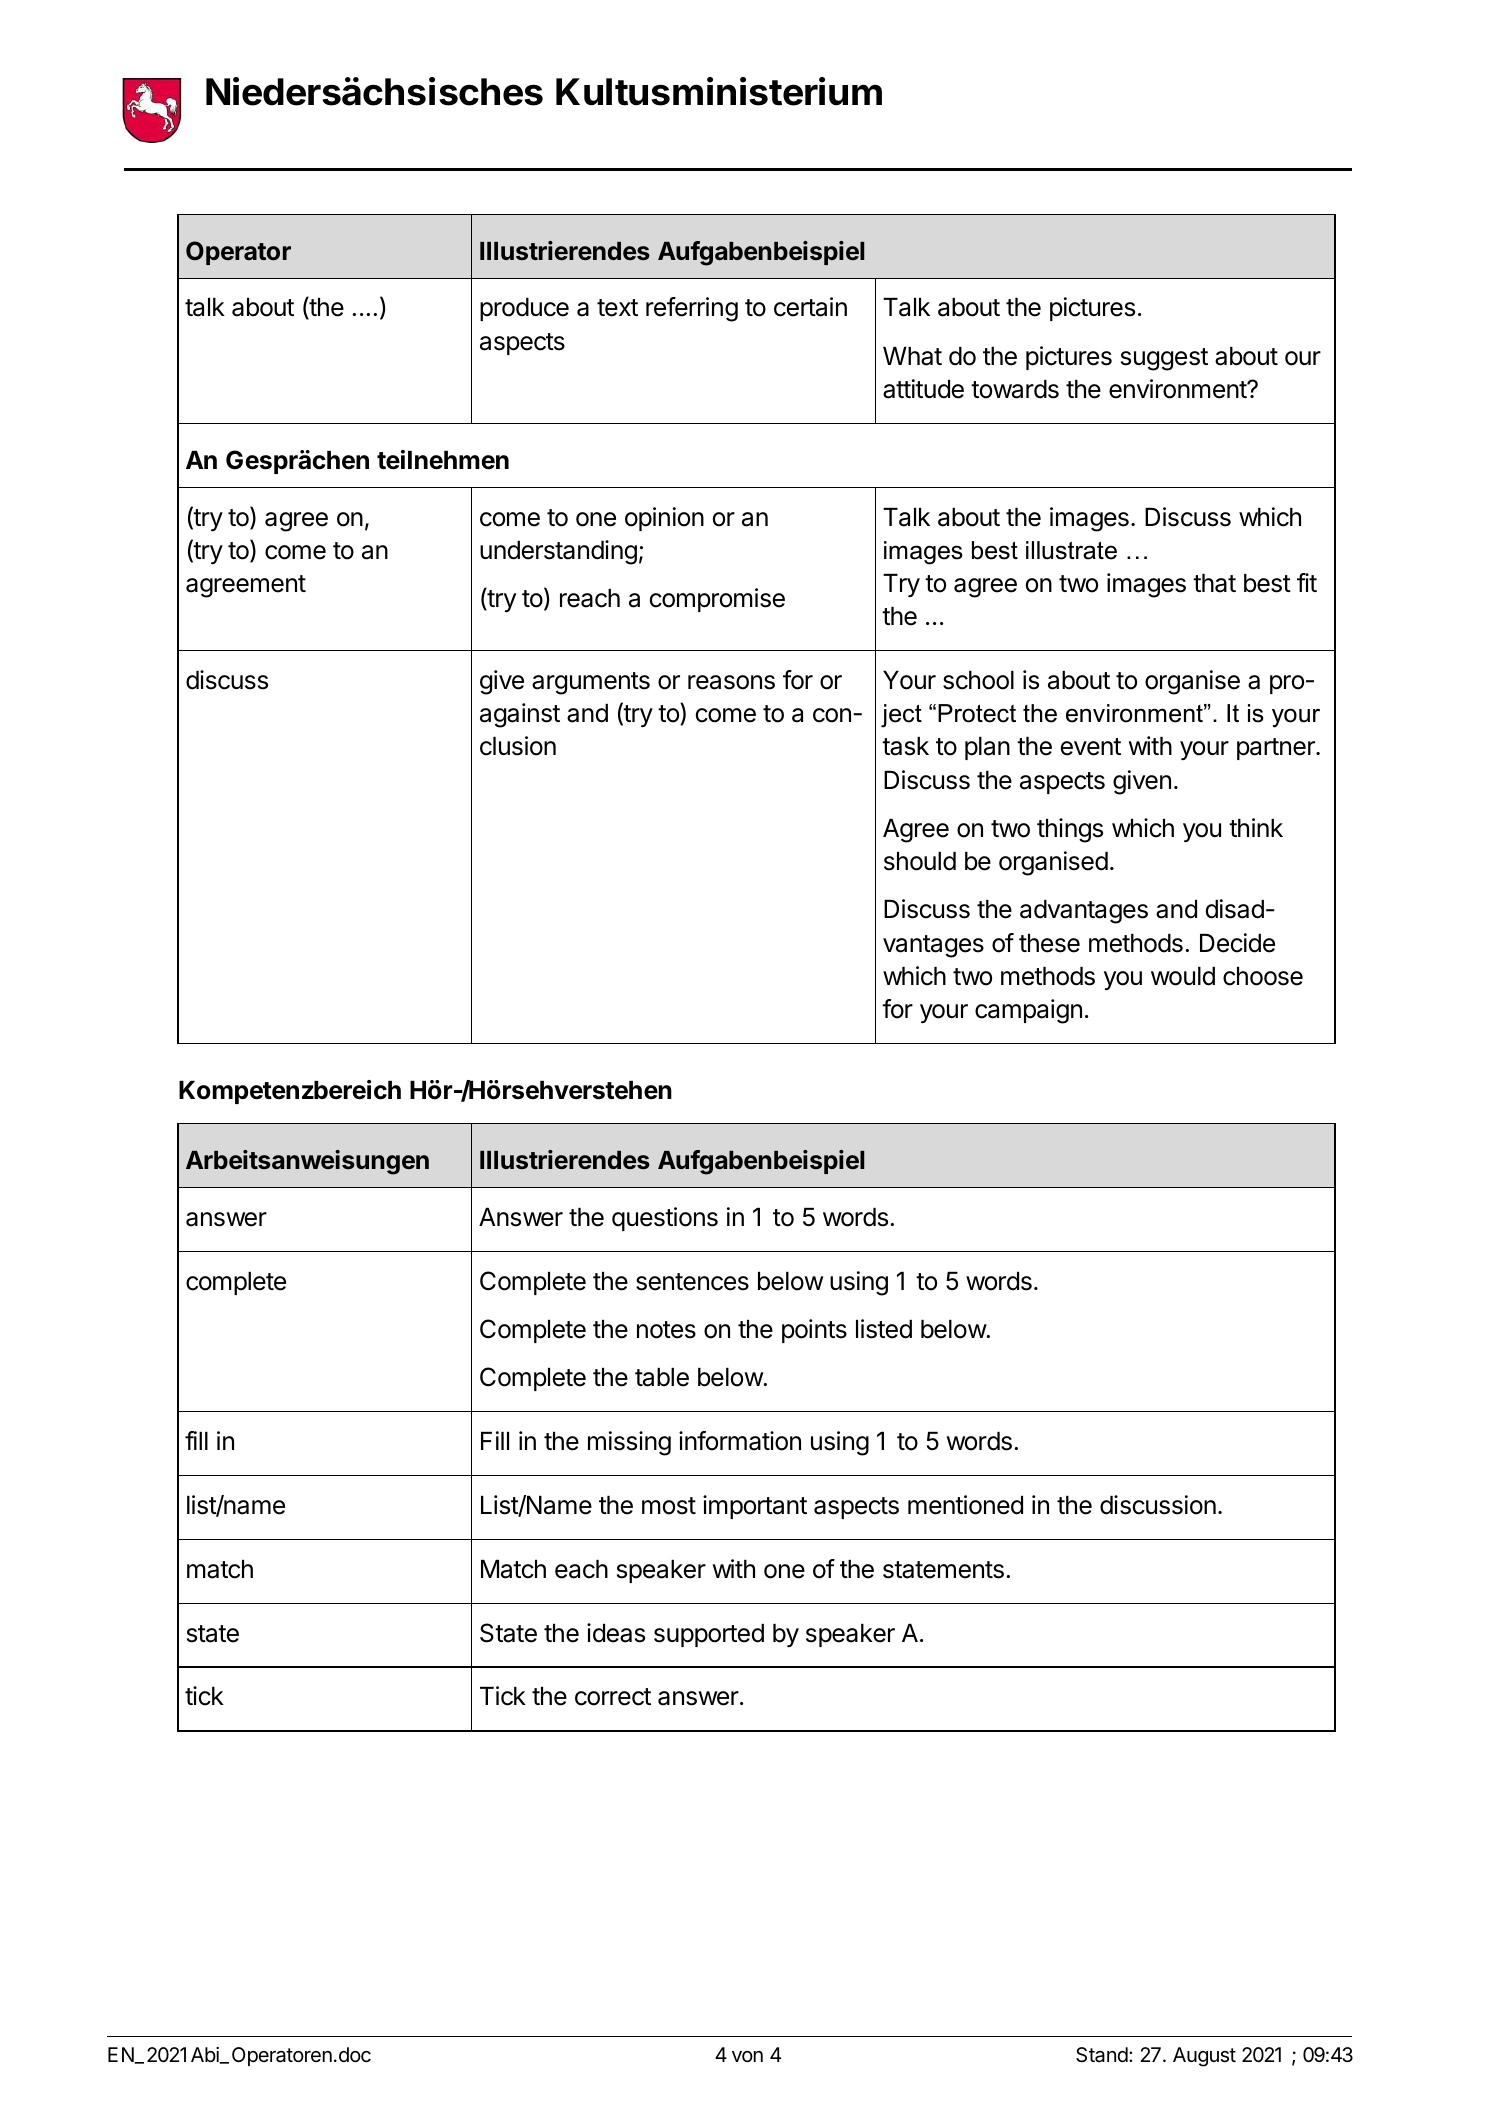 The height and width of the image is (2113, 1495). Describe the element at coordinates (905, 746) in the image. I see `task` at that location.
